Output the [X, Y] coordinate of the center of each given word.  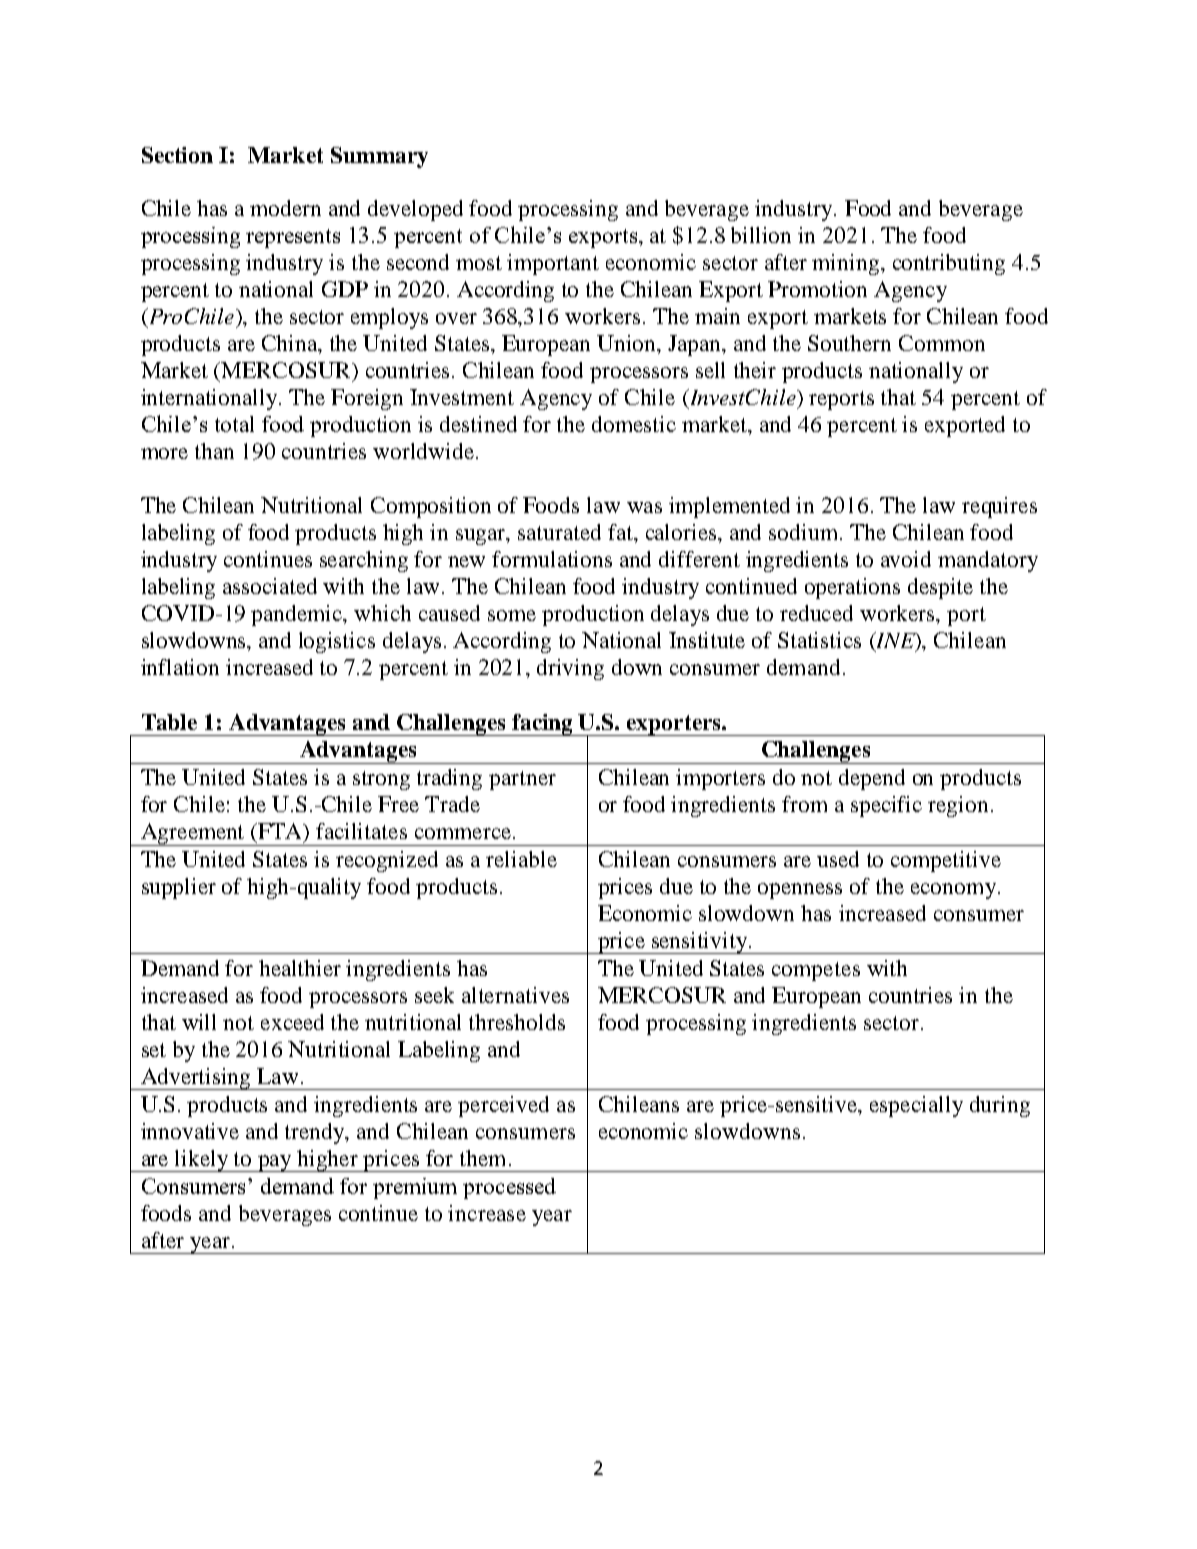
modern [285, 208]
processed [509, 1188]
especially [916, 1106]
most [479, 263]
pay [275, 1163]
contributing [949, 264]
